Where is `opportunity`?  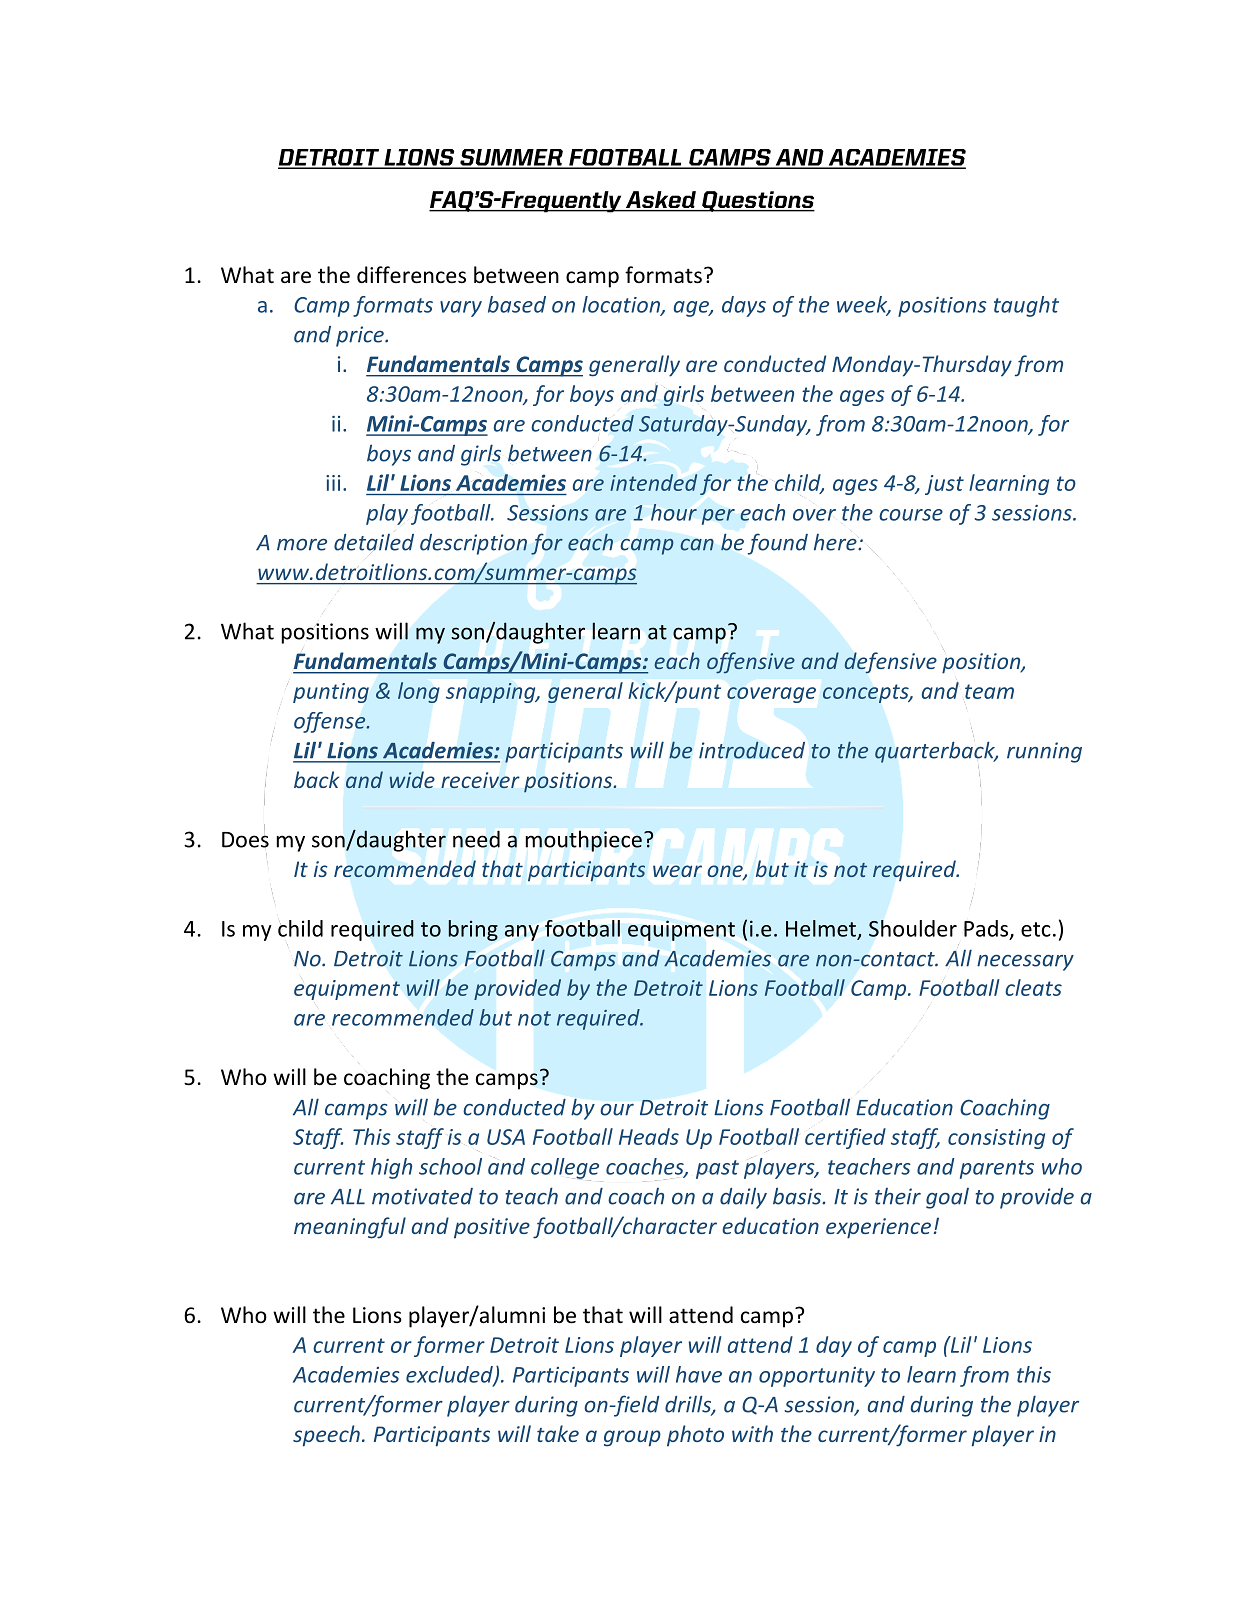
opportunity is located at coordinates (817, 1377).
